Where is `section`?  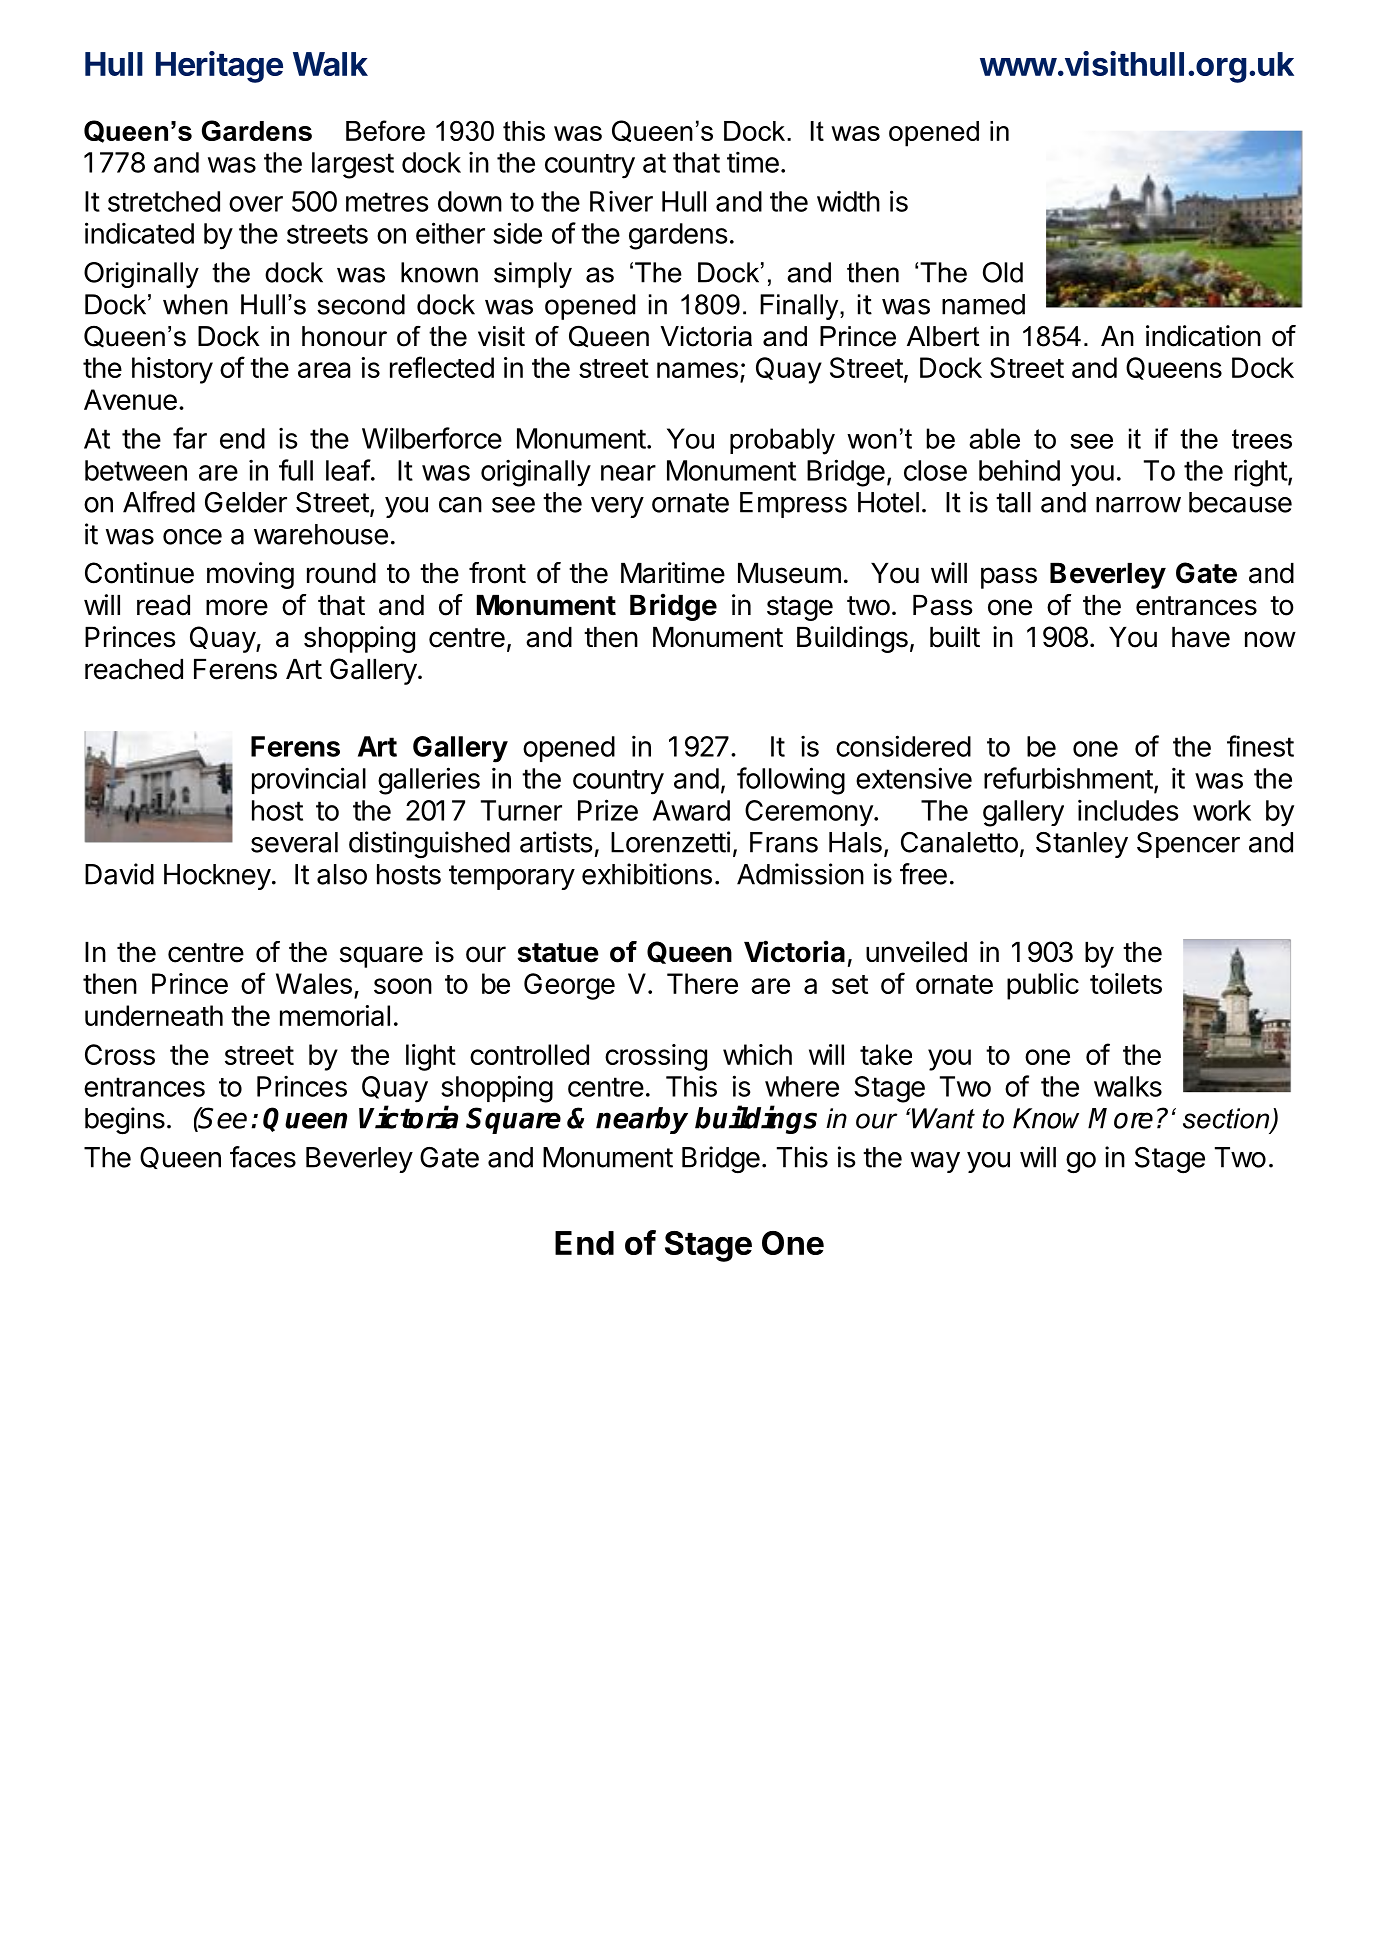
section is located at coordinates (1227, 1119).
